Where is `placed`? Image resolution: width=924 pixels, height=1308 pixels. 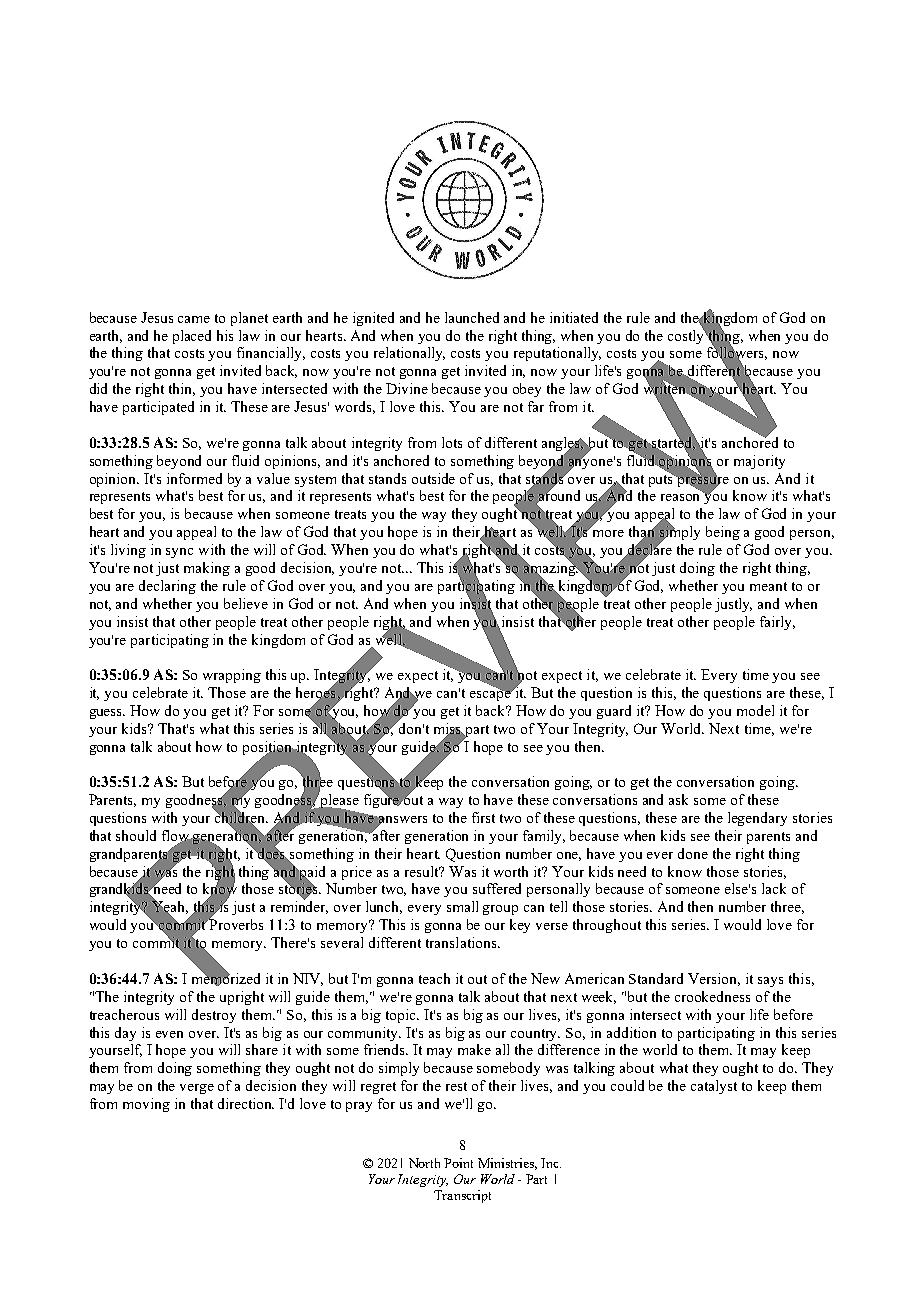 placed is located at coordinates (192, 337).
